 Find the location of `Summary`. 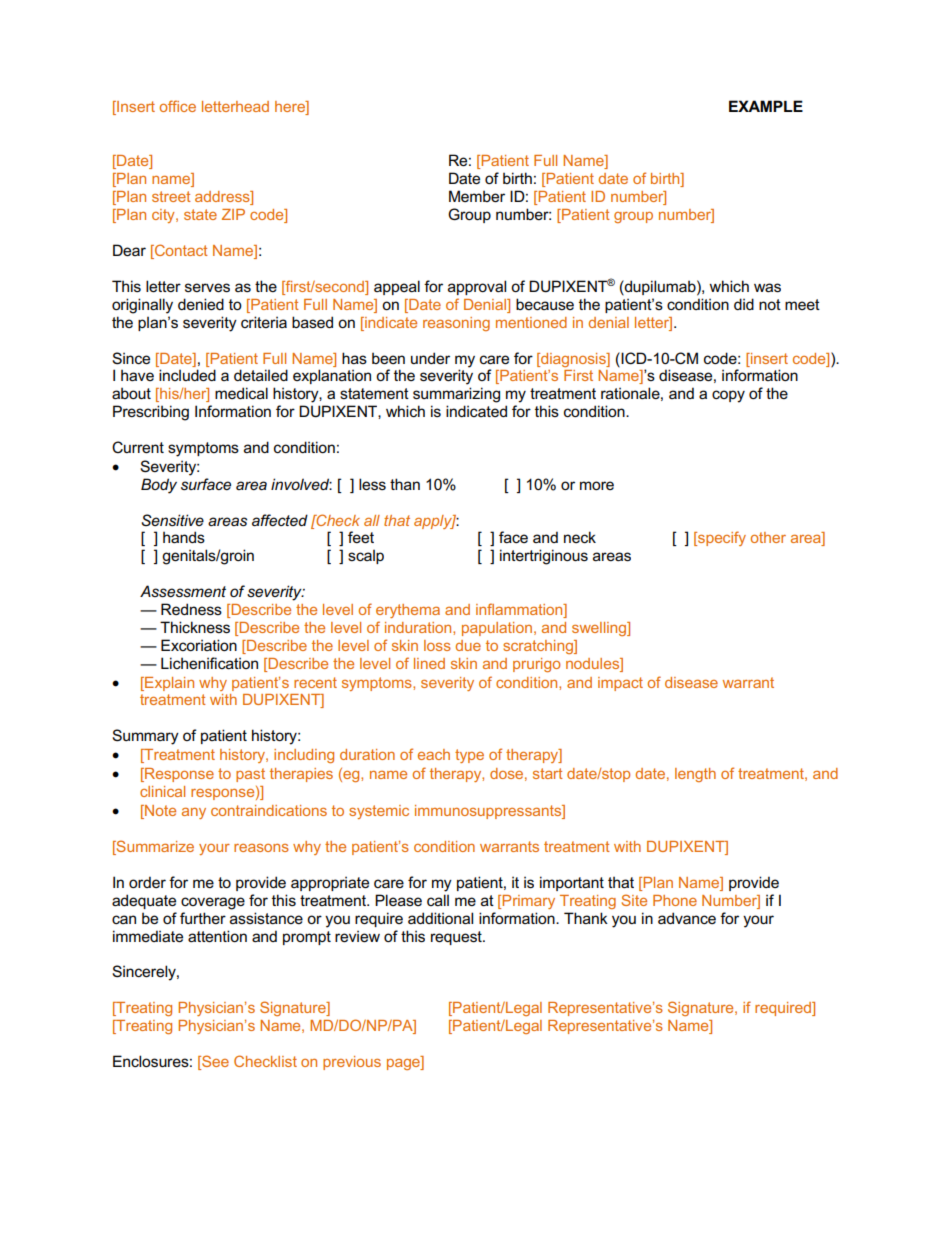

Summary is located at coordinates (145, 737).
